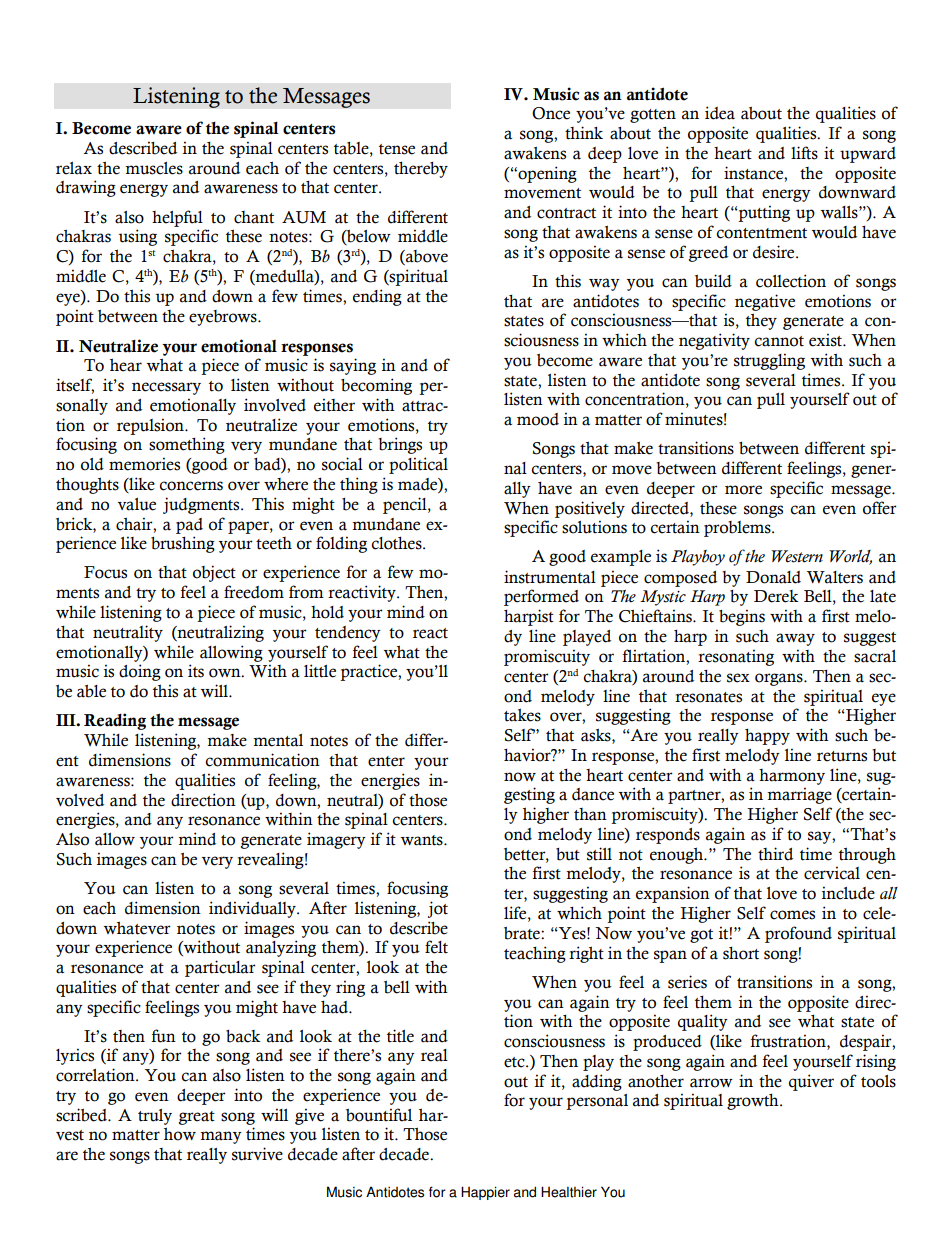 The width and height of the screenshot is (952, 1233). What do you see at coordinates (804, 153) in the screenshot?
I see `lifts` at bounding box center [804, 153].
